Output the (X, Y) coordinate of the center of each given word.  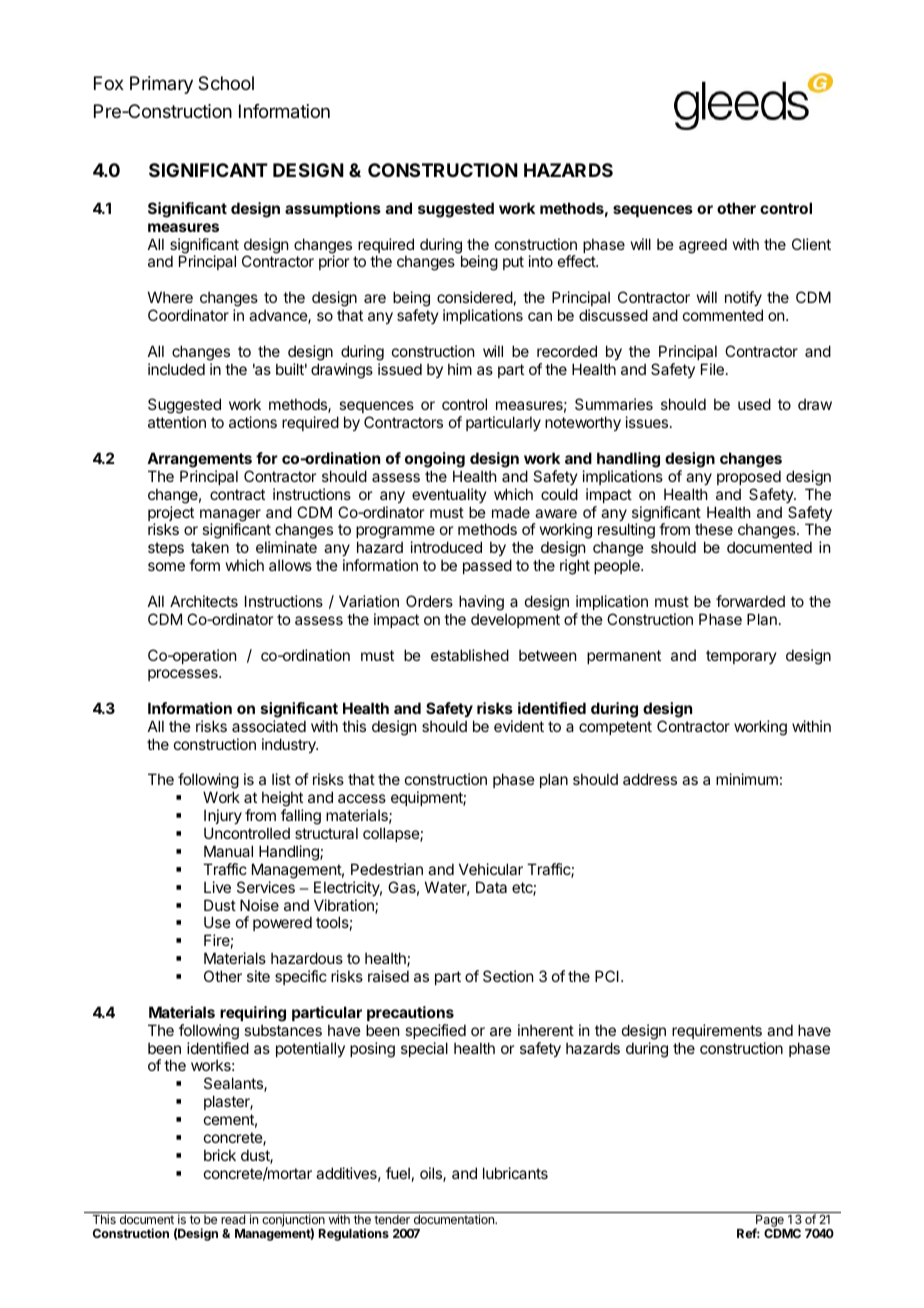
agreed (703, 246)
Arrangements (199, 460)
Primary (161, 85)
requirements (717, 1031)
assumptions (333, 209)
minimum (747, 779)
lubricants (515, 1173)
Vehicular (491, 869)
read (233, 1219)
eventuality (449, 495)
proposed (749, 477)
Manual (228, 851)
